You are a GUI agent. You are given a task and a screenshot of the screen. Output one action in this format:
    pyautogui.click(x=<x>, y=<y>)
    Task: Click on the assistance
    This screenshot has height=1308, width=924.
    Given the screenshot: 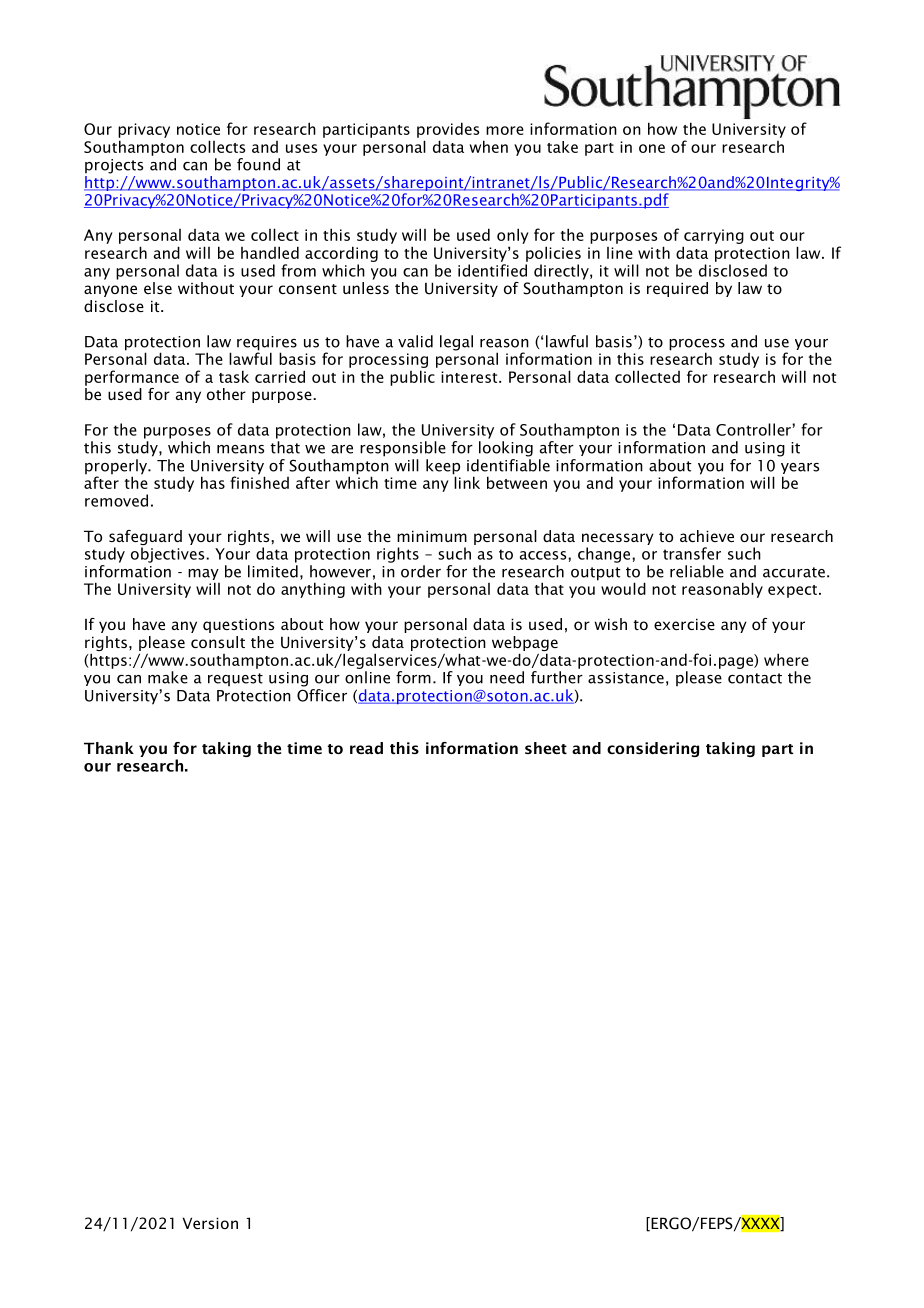 What is the action you would take?
    pyautogui.click(x=626, y=678)
